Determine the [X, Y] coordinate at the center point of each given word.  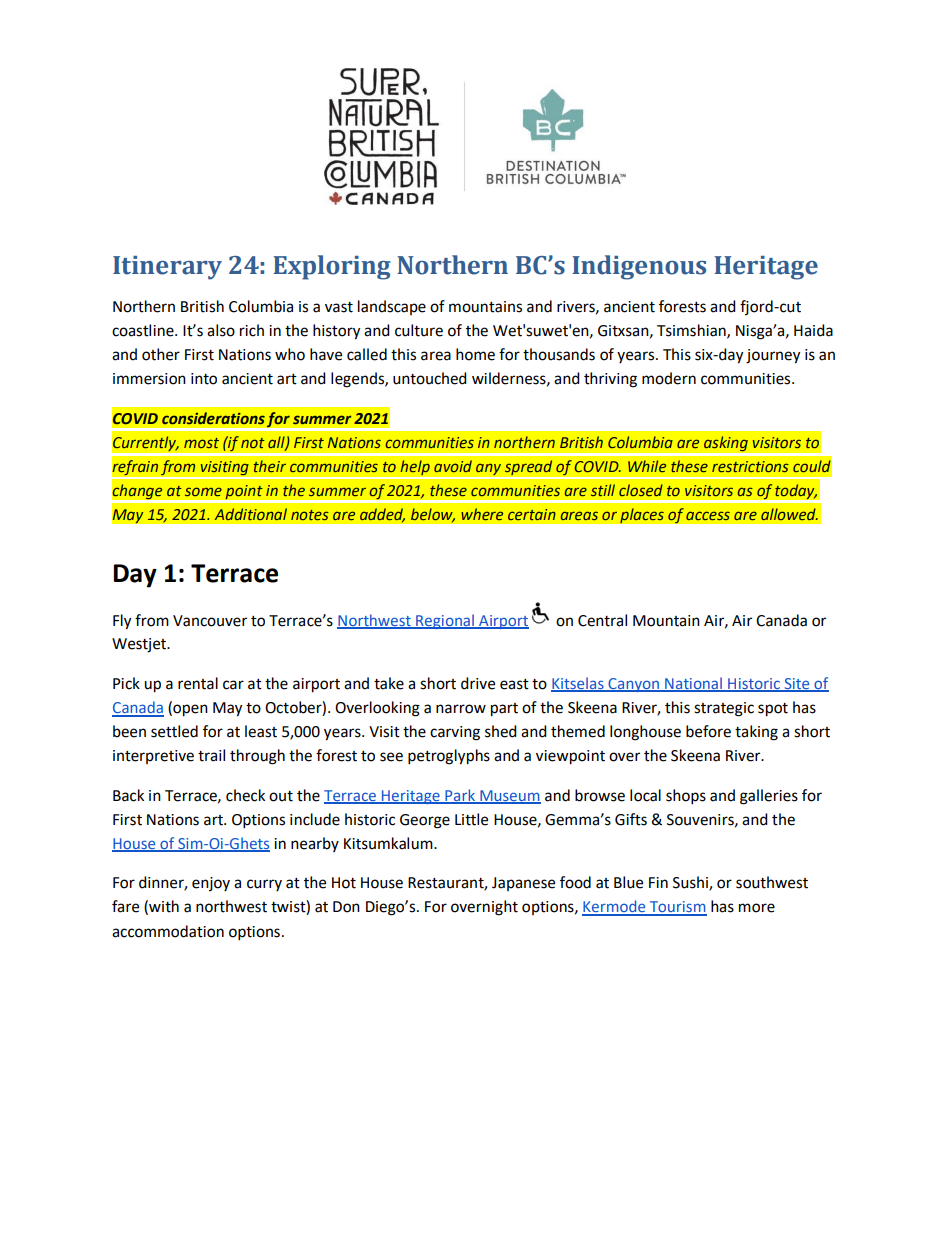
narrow [461, 709]
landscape [392, 307]
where [482, 514]
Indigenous [639, 267]
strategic [724, 709]
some [203, 491]
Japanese [523, 884]
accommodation [168, 931]
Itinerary [167, 268]
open [189, 710]
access [708, 515]
